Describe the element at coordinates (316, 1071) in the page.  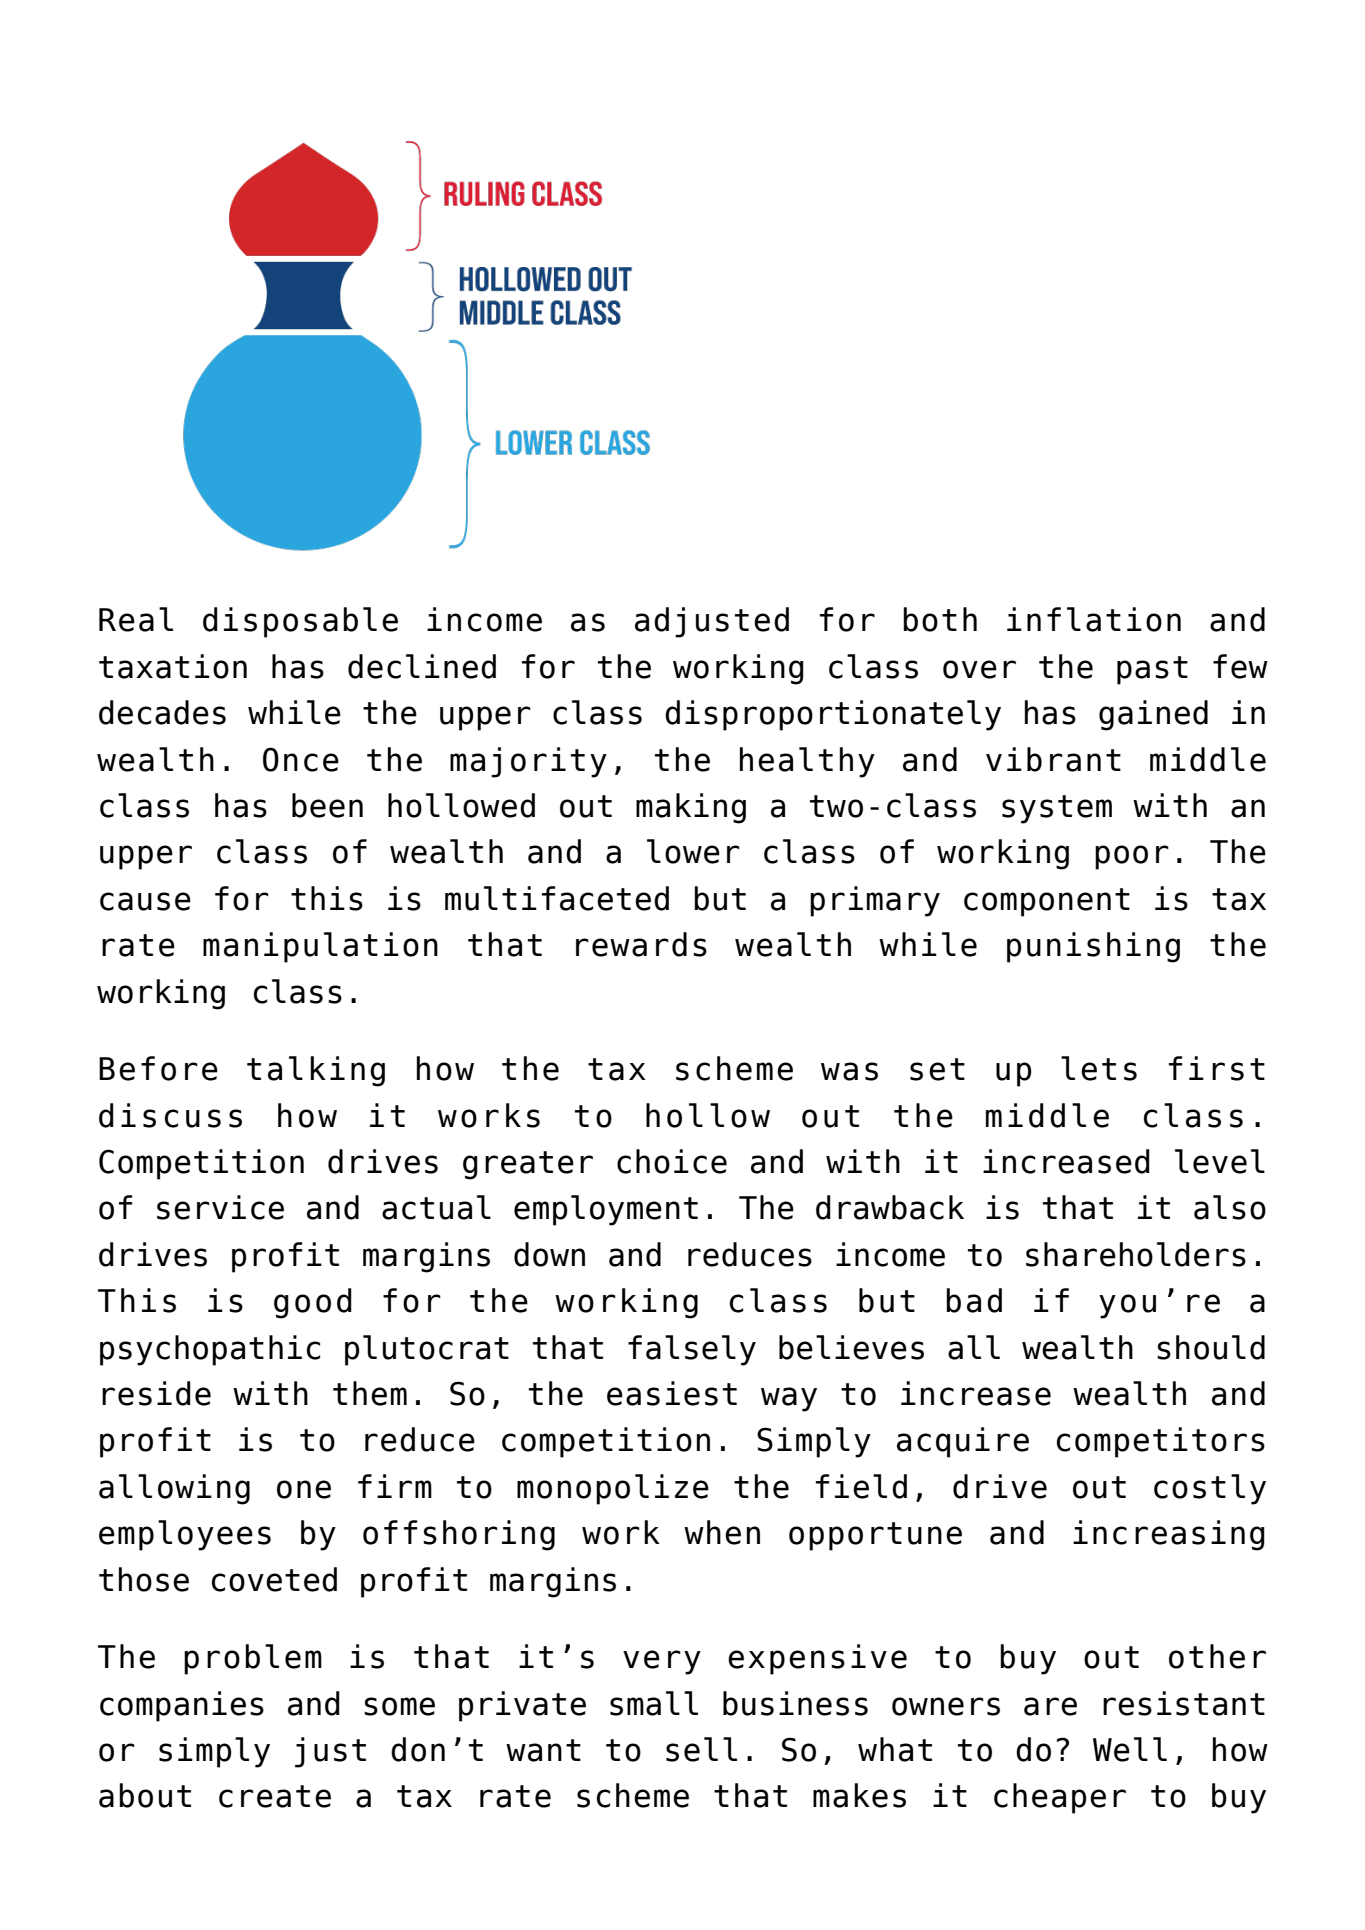
I see `talking` at that location.
